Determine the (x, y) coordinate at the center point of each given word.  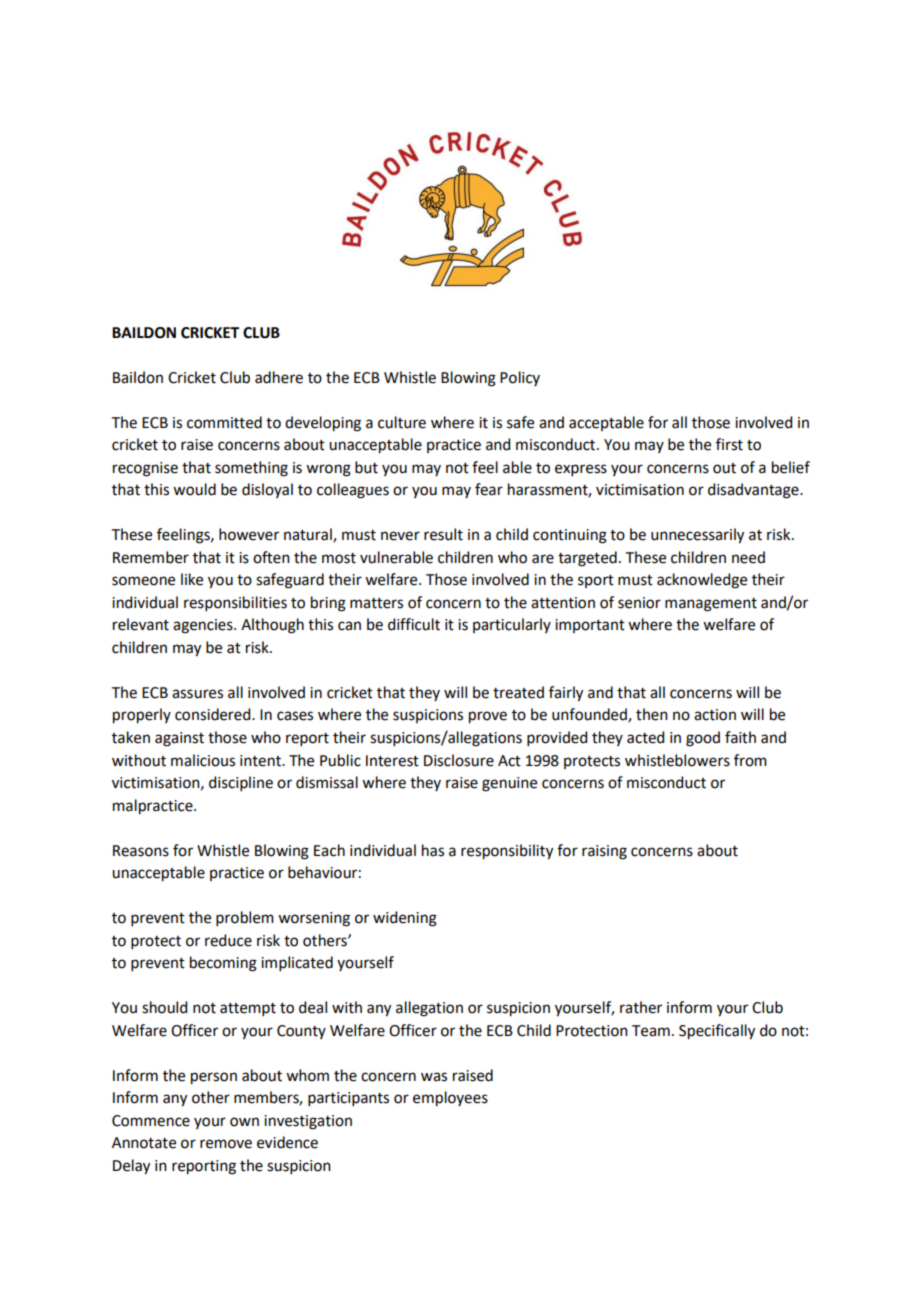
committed (224, 422)
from (750, 760)
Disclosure (459, 760)
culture (402, 422)
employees (450, 1099)
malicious (203, 760)
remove (226, 1144)
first (729, 444)
